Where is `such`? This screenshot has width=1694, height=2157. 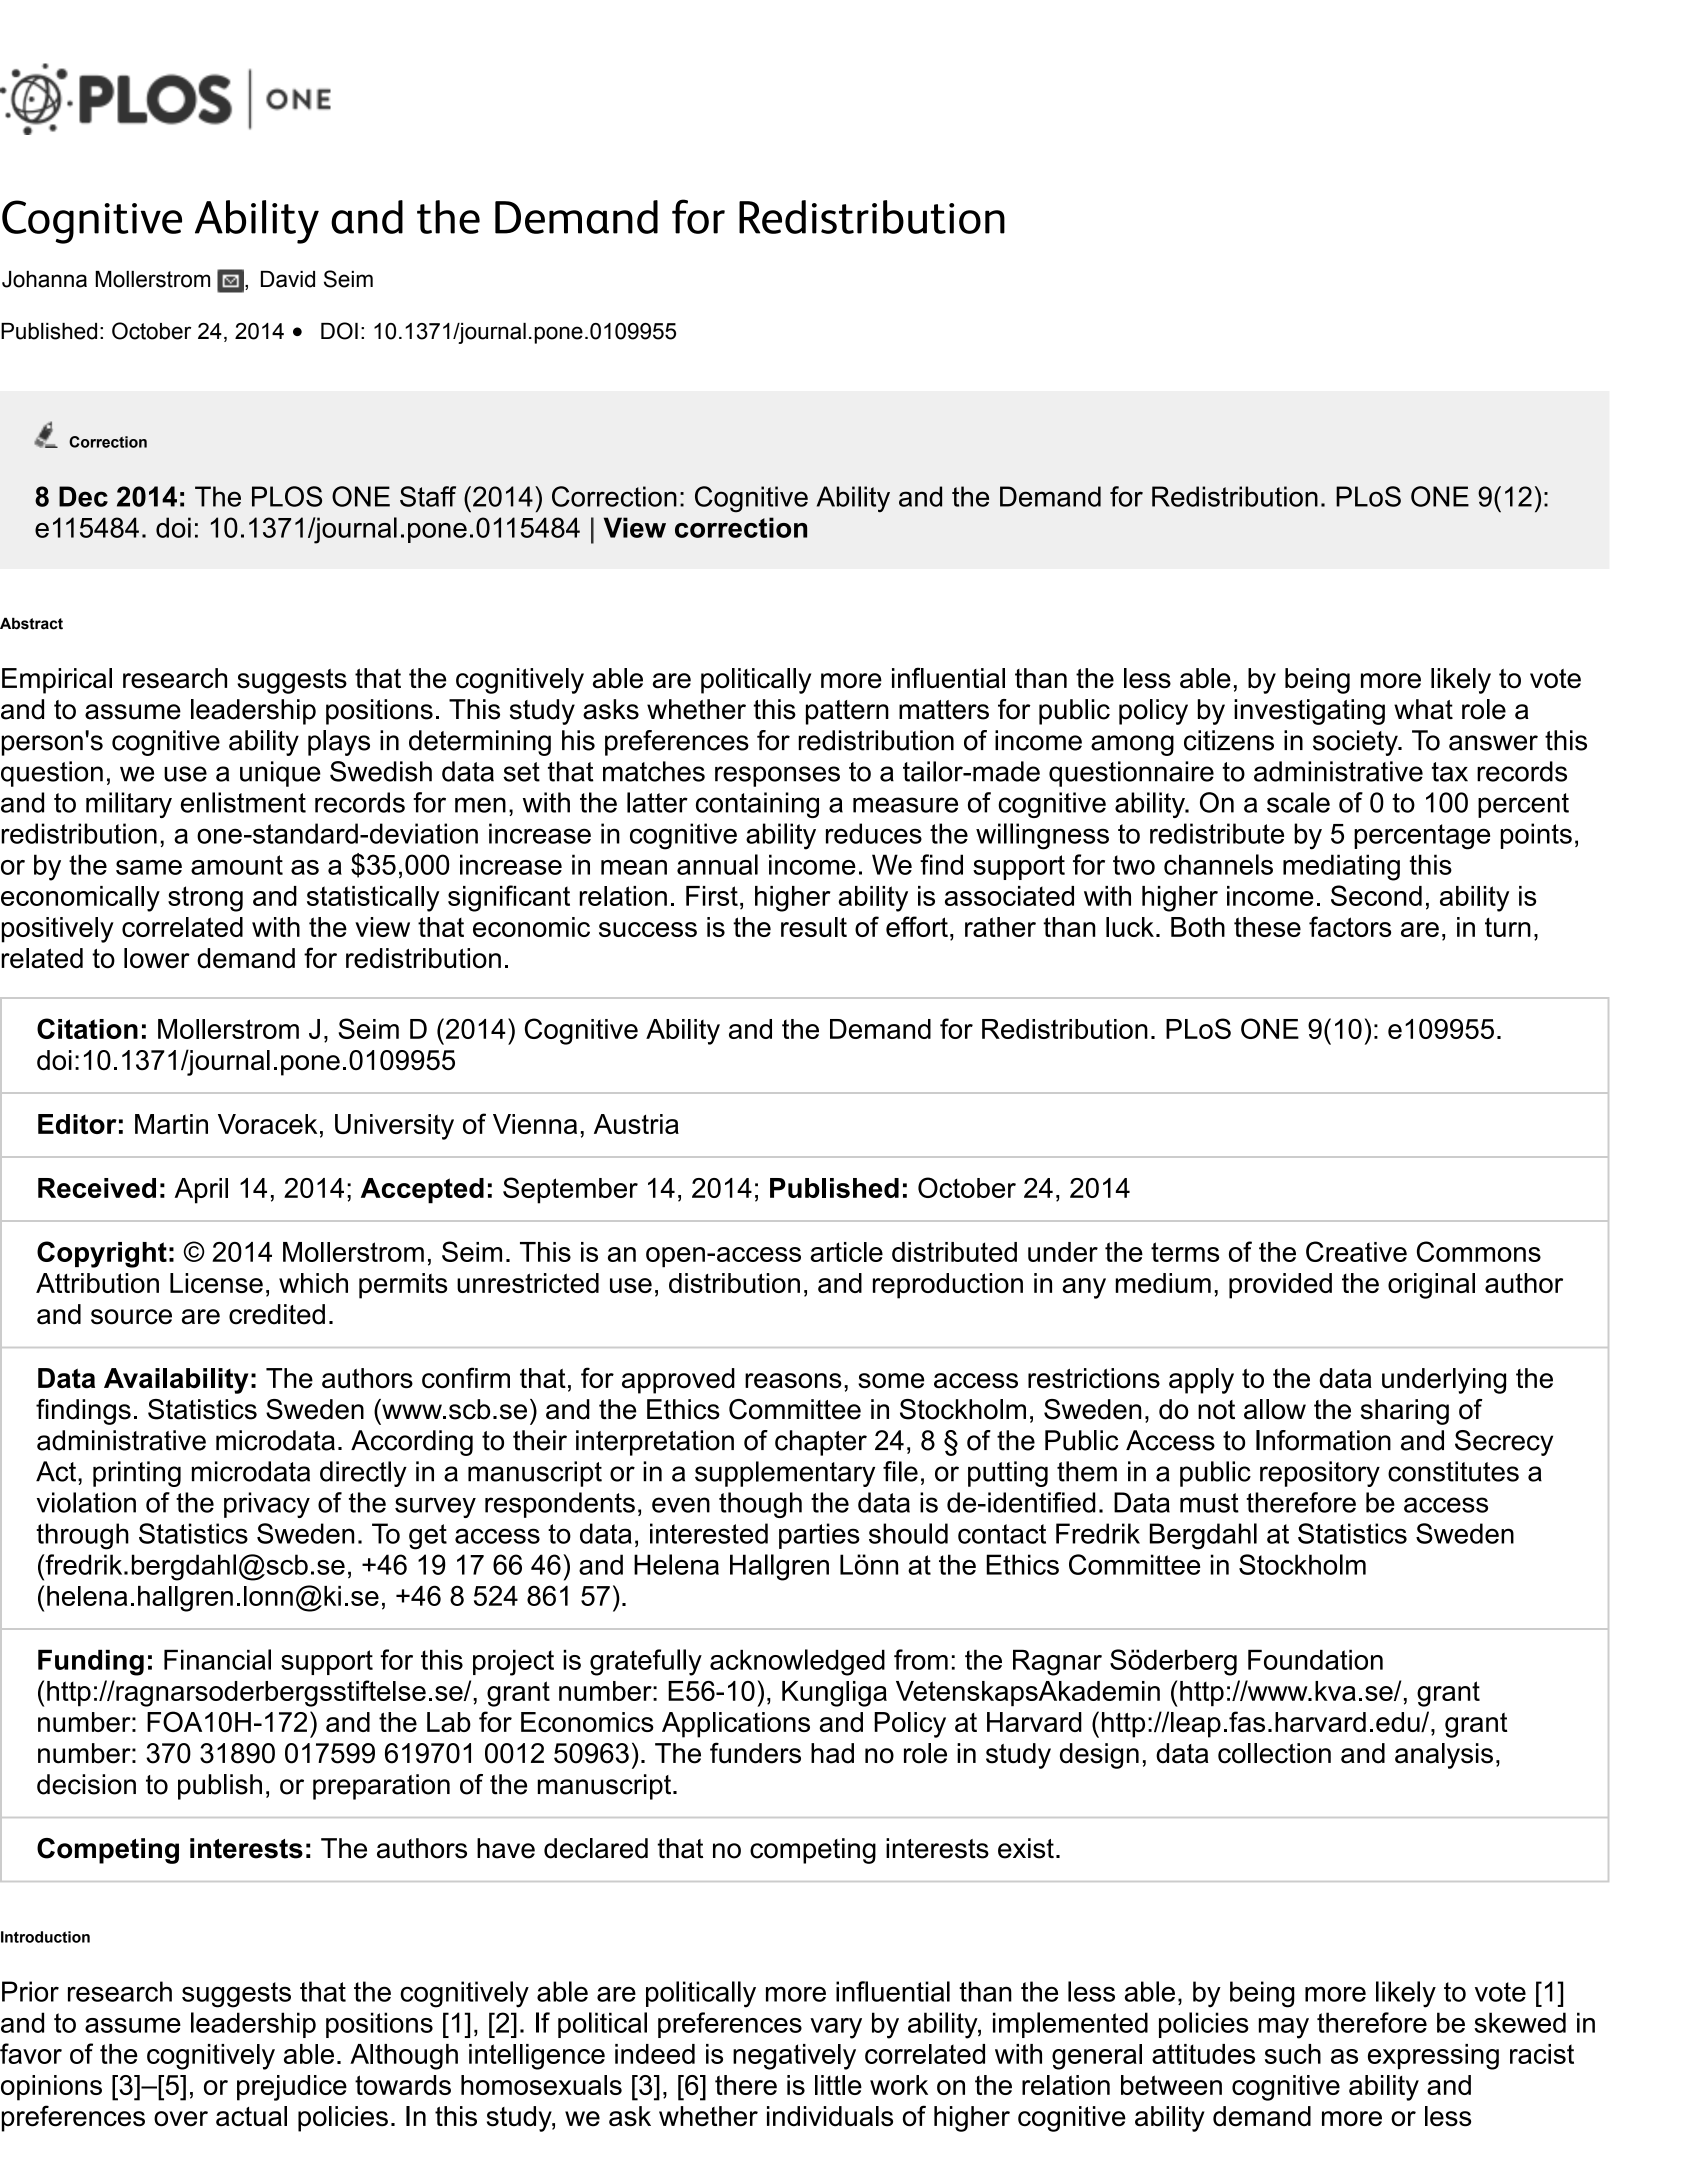 such is located at coordinates (1293, 2054).
